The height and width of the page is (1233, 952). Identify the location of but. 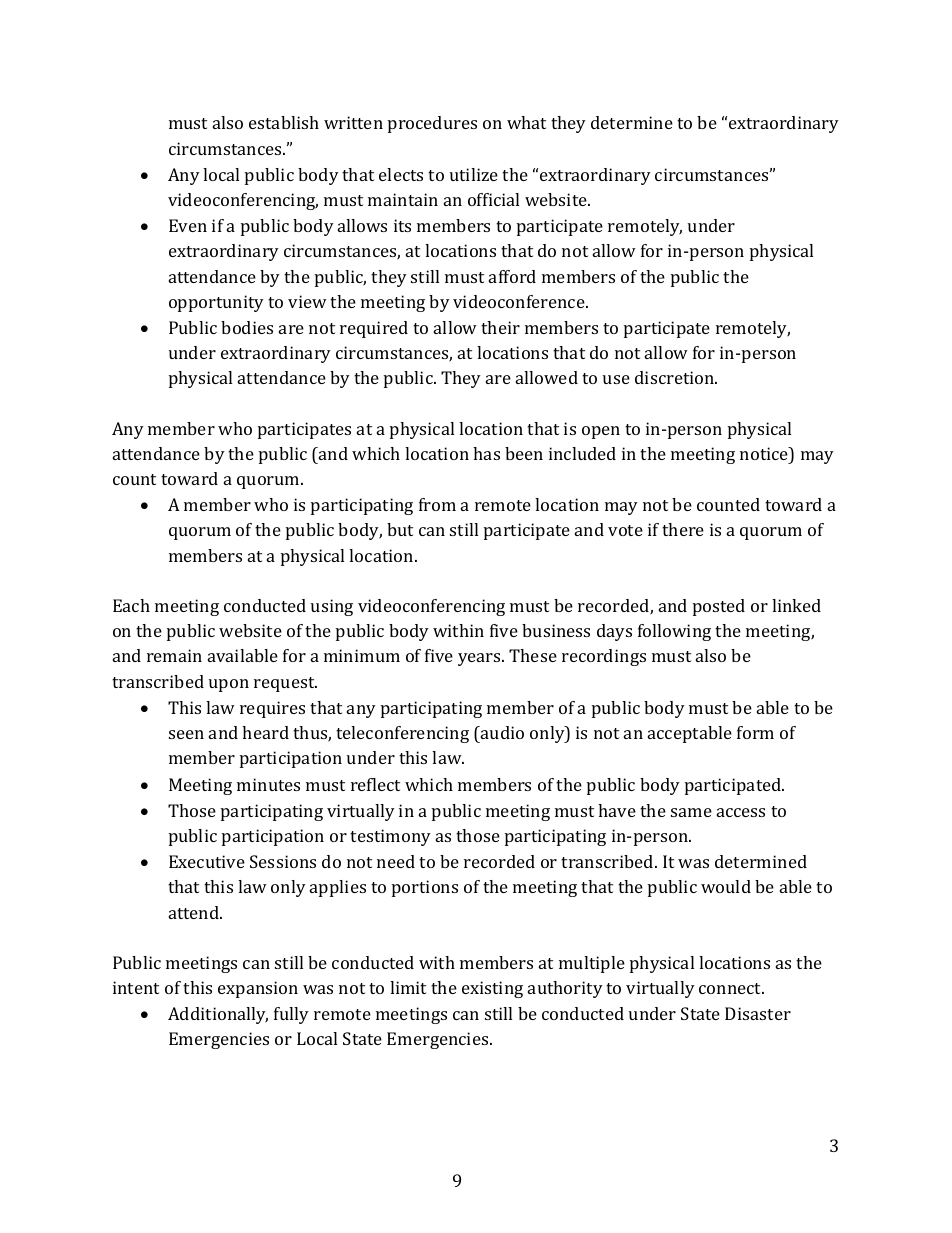
(400, 529).
